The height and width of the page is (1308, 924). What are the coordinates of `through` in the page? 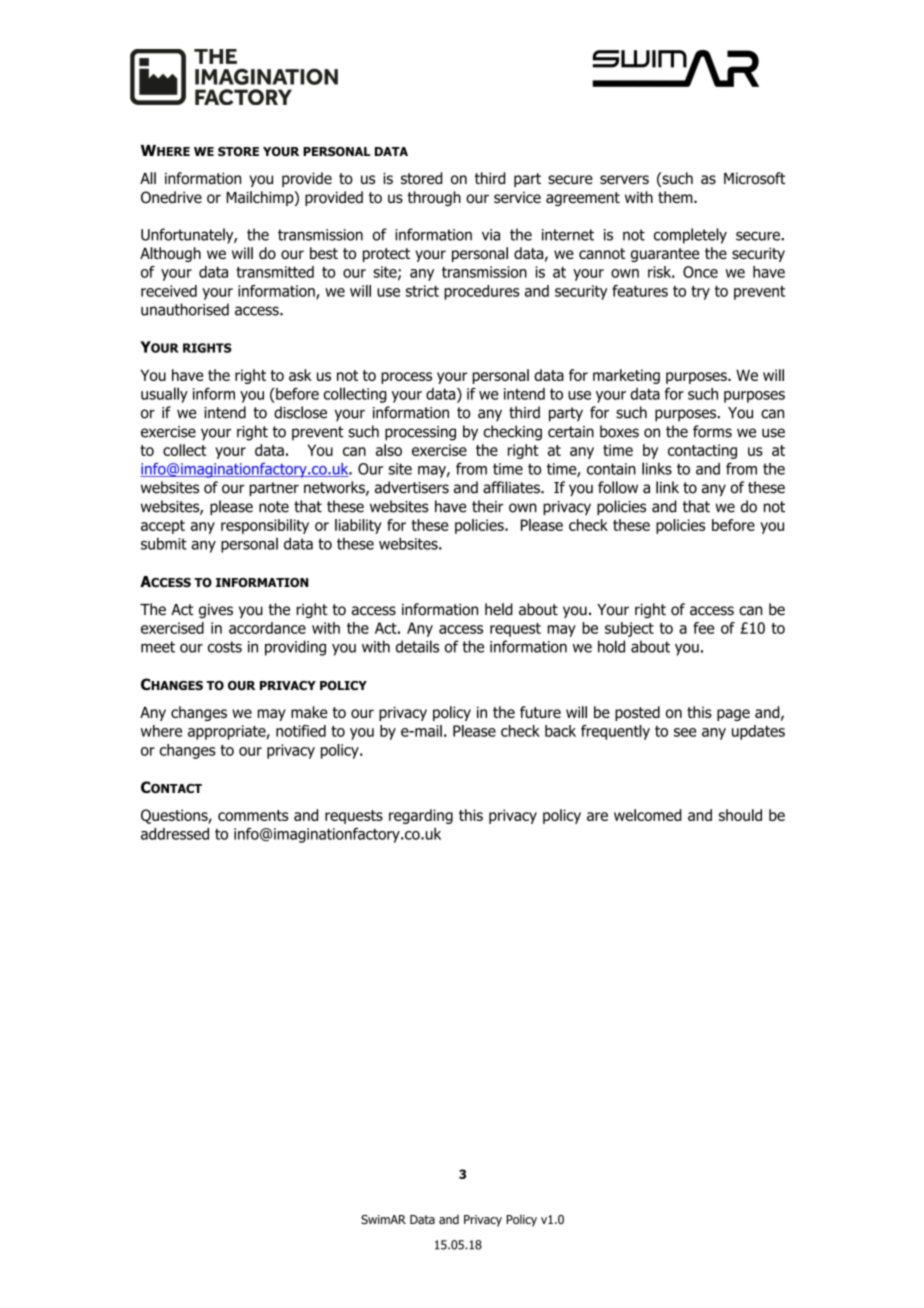 It's located at (434, 198).
